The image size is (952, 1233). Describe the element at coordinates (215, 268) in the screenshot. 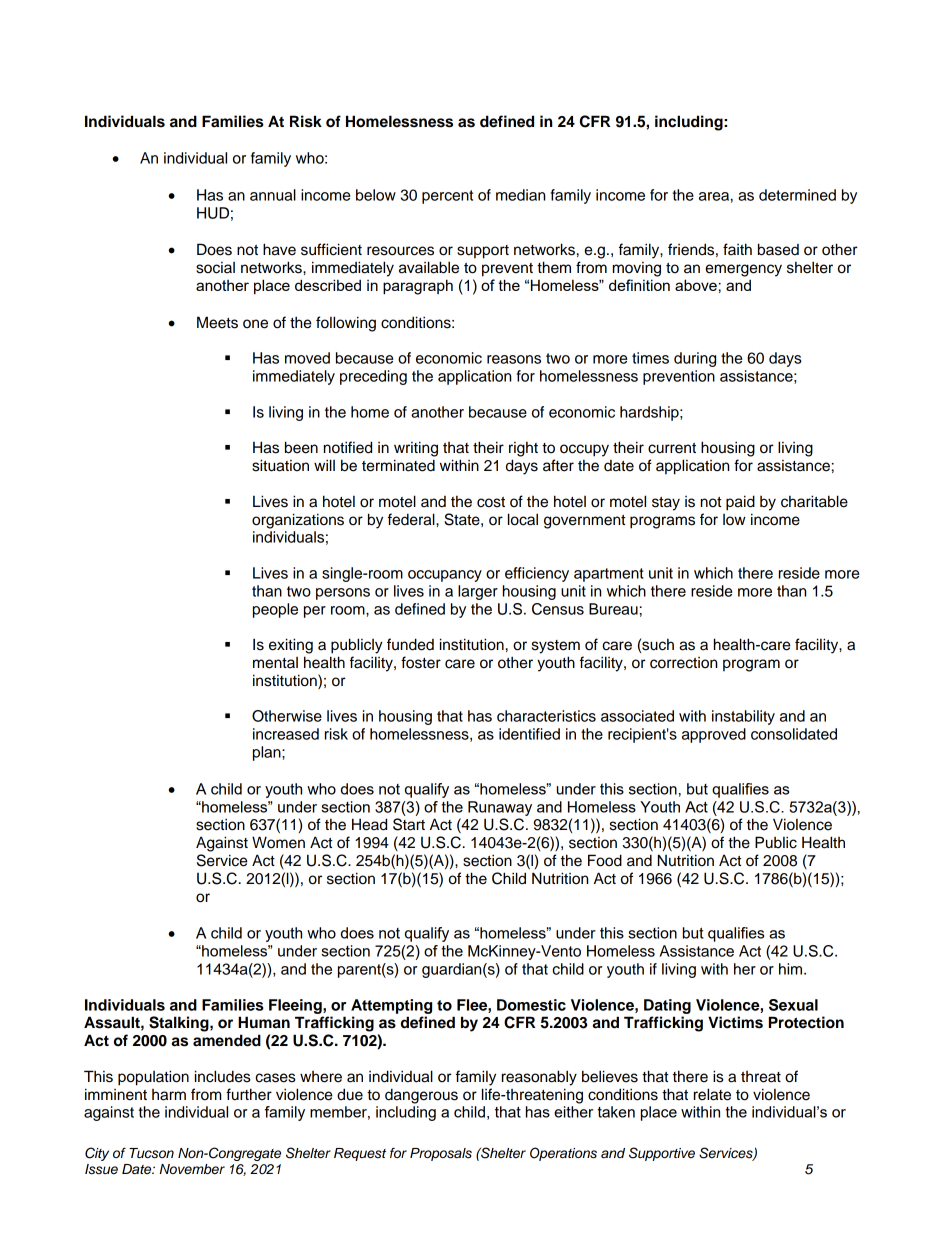

I see `social` at that location.
